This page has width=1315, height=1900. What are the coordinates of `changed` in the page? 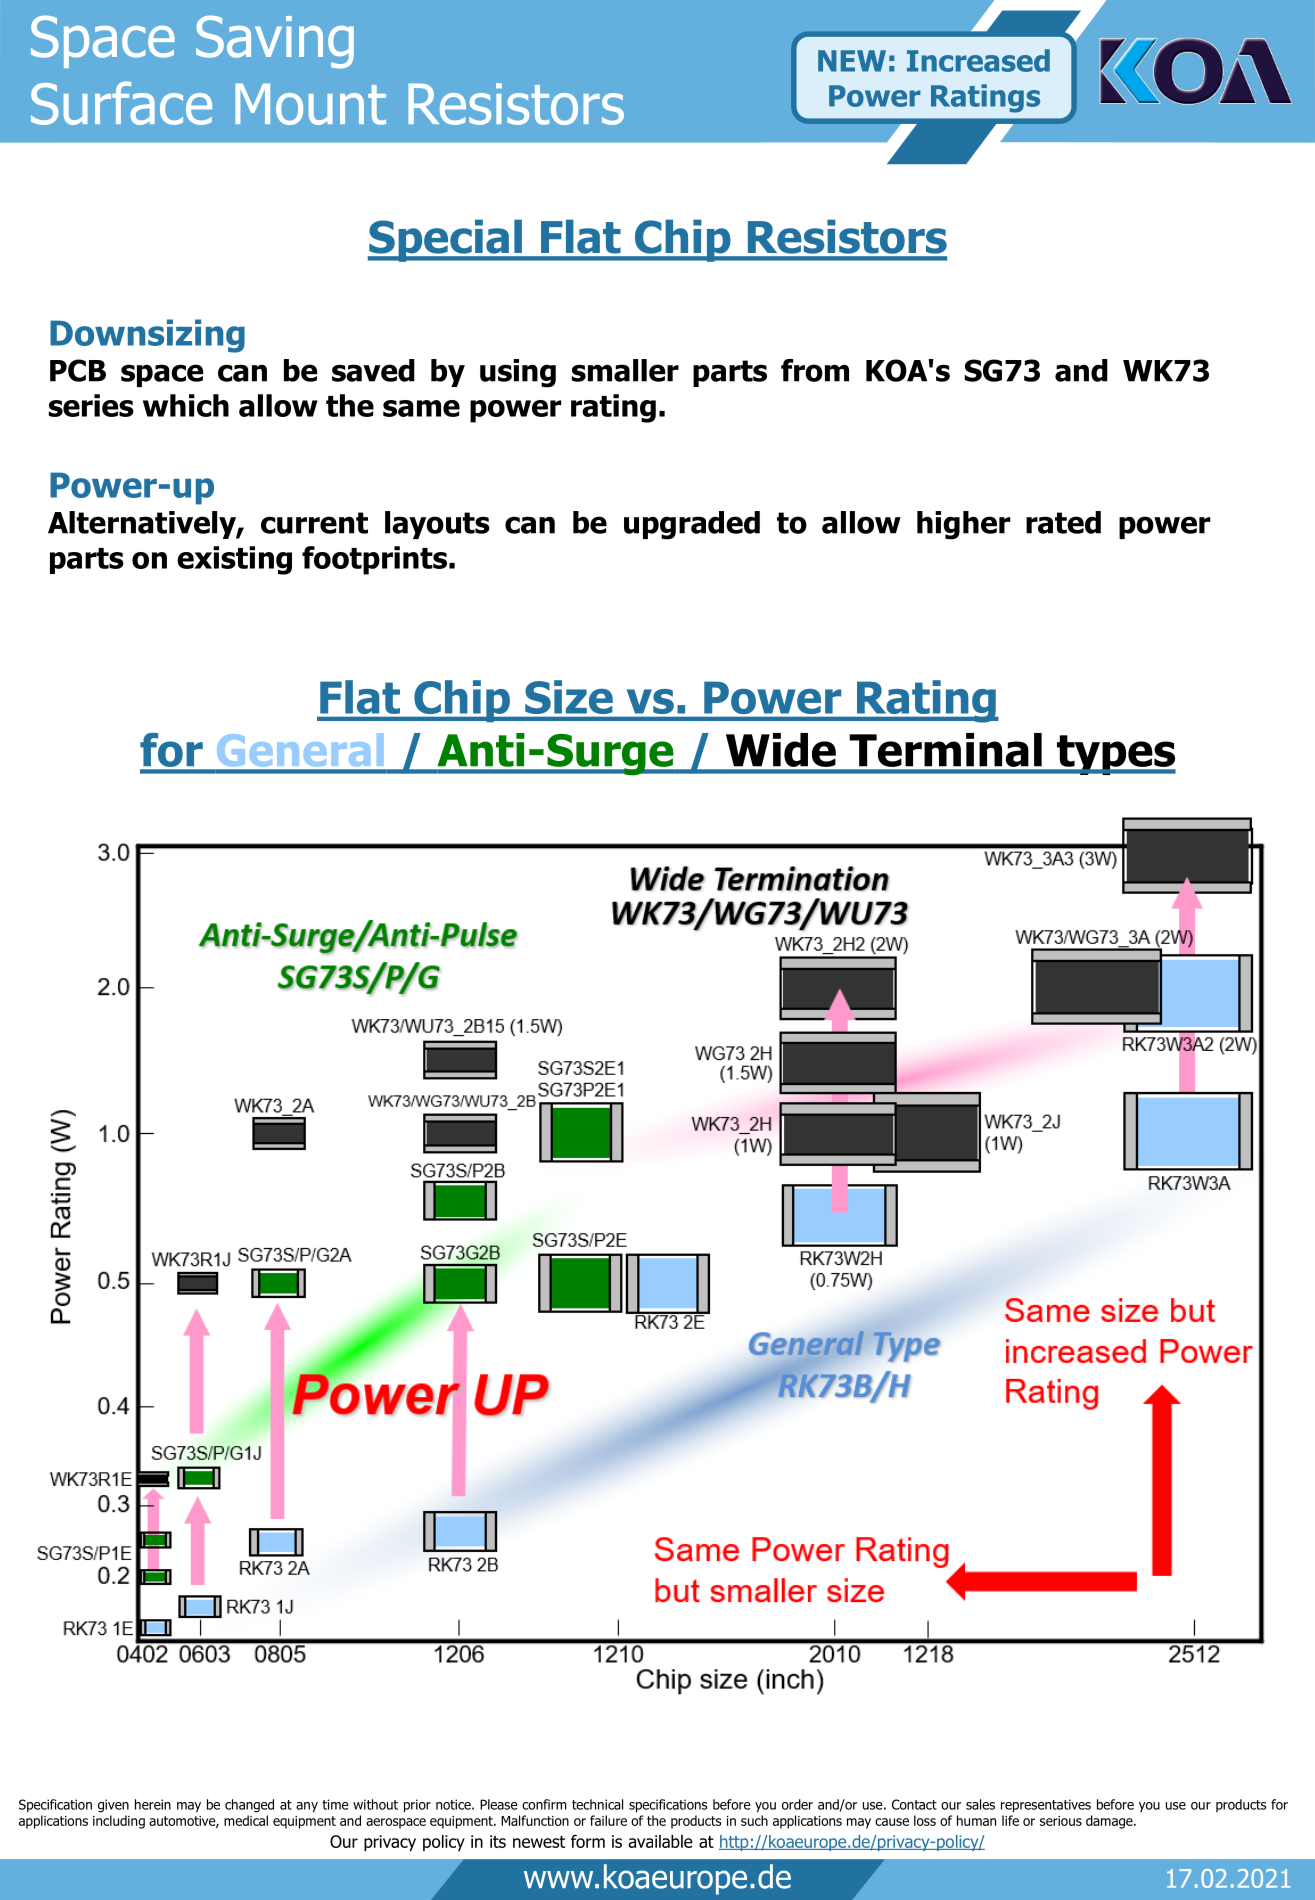 It's located at (249, 1806).
